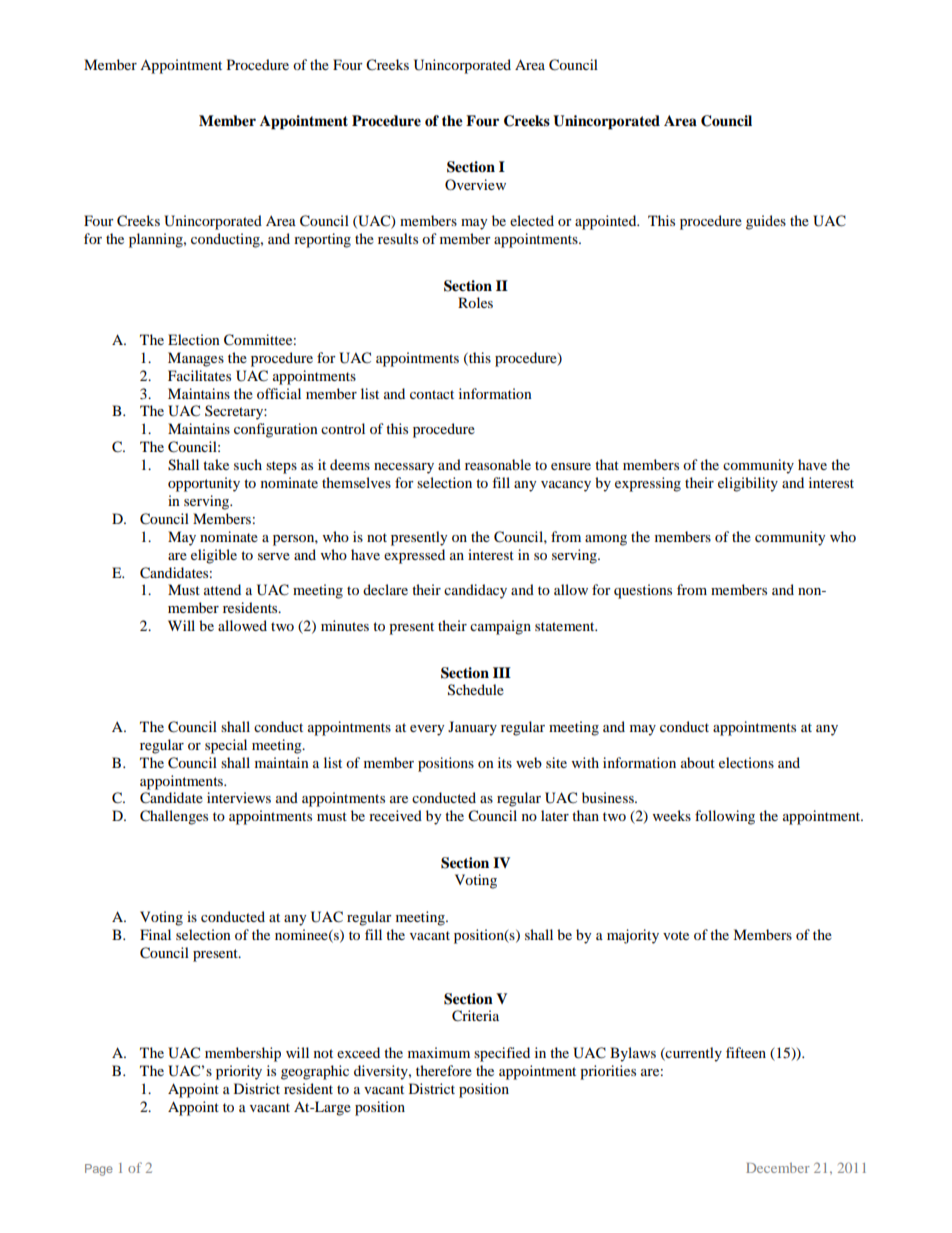 Image resolution: width=952 pixels, height=1233 pixels. I want to click on results, so click(398, 238).
